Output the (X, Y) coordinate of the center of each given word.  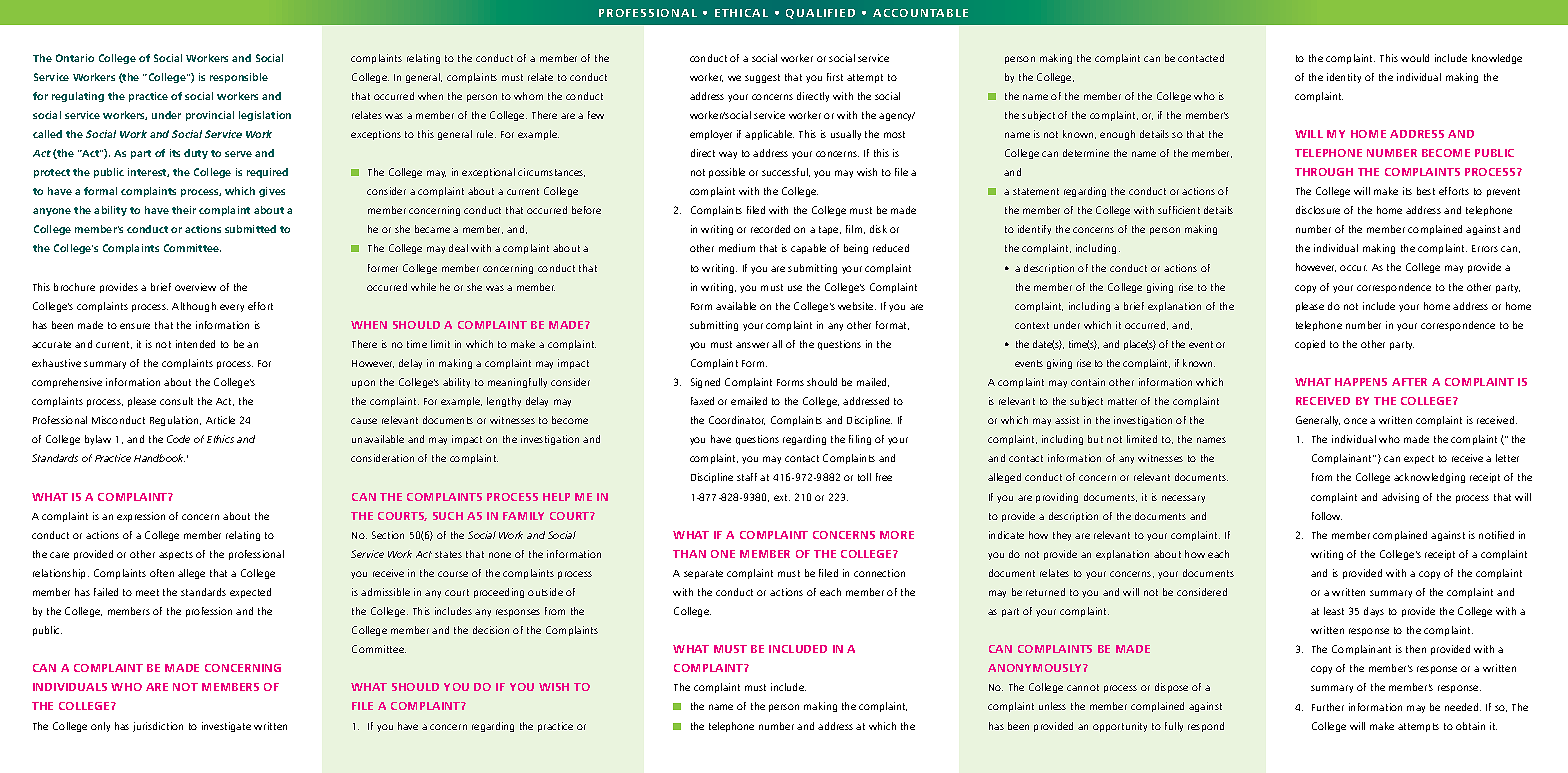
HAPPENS (1361, 382)
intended (195, 344)
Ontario (75, 58)
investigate (226, 727)
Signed (705, 383)
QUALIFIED (820, 14)
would (1415, 58)
